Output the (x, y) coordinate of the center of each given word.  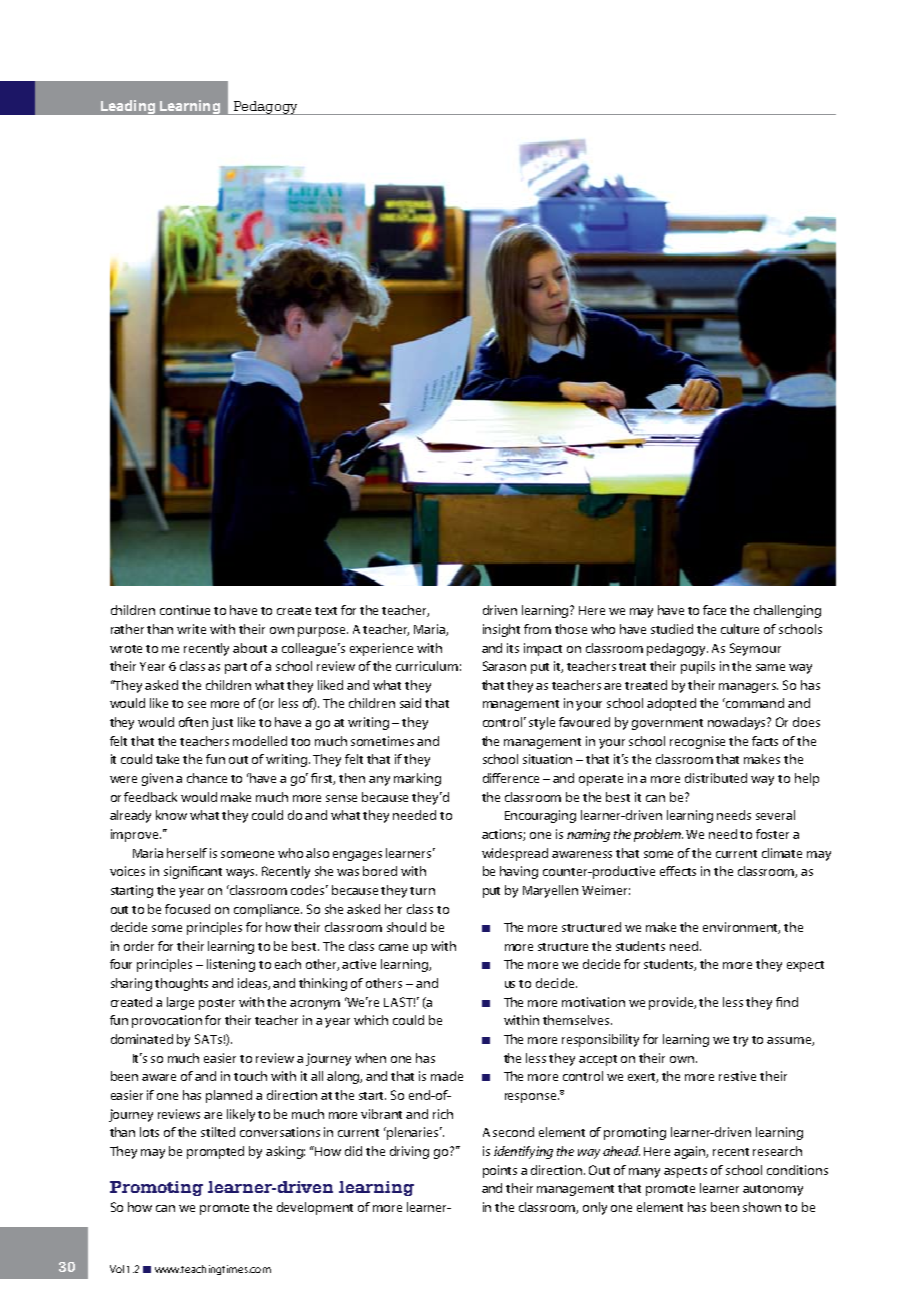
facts (765, 741)
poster (217, 1004)
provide (672, 1003)
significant (193, 872)
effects (678, 871)
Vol (117, 1269)
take (167, 759)
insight (501, 630)
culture (740, 629)
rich (443, 1114)
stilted (218, 1132)
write (191, 629)
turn (422, 891)
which (371, 1020)
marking (417, 779)
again (691, 1152)
